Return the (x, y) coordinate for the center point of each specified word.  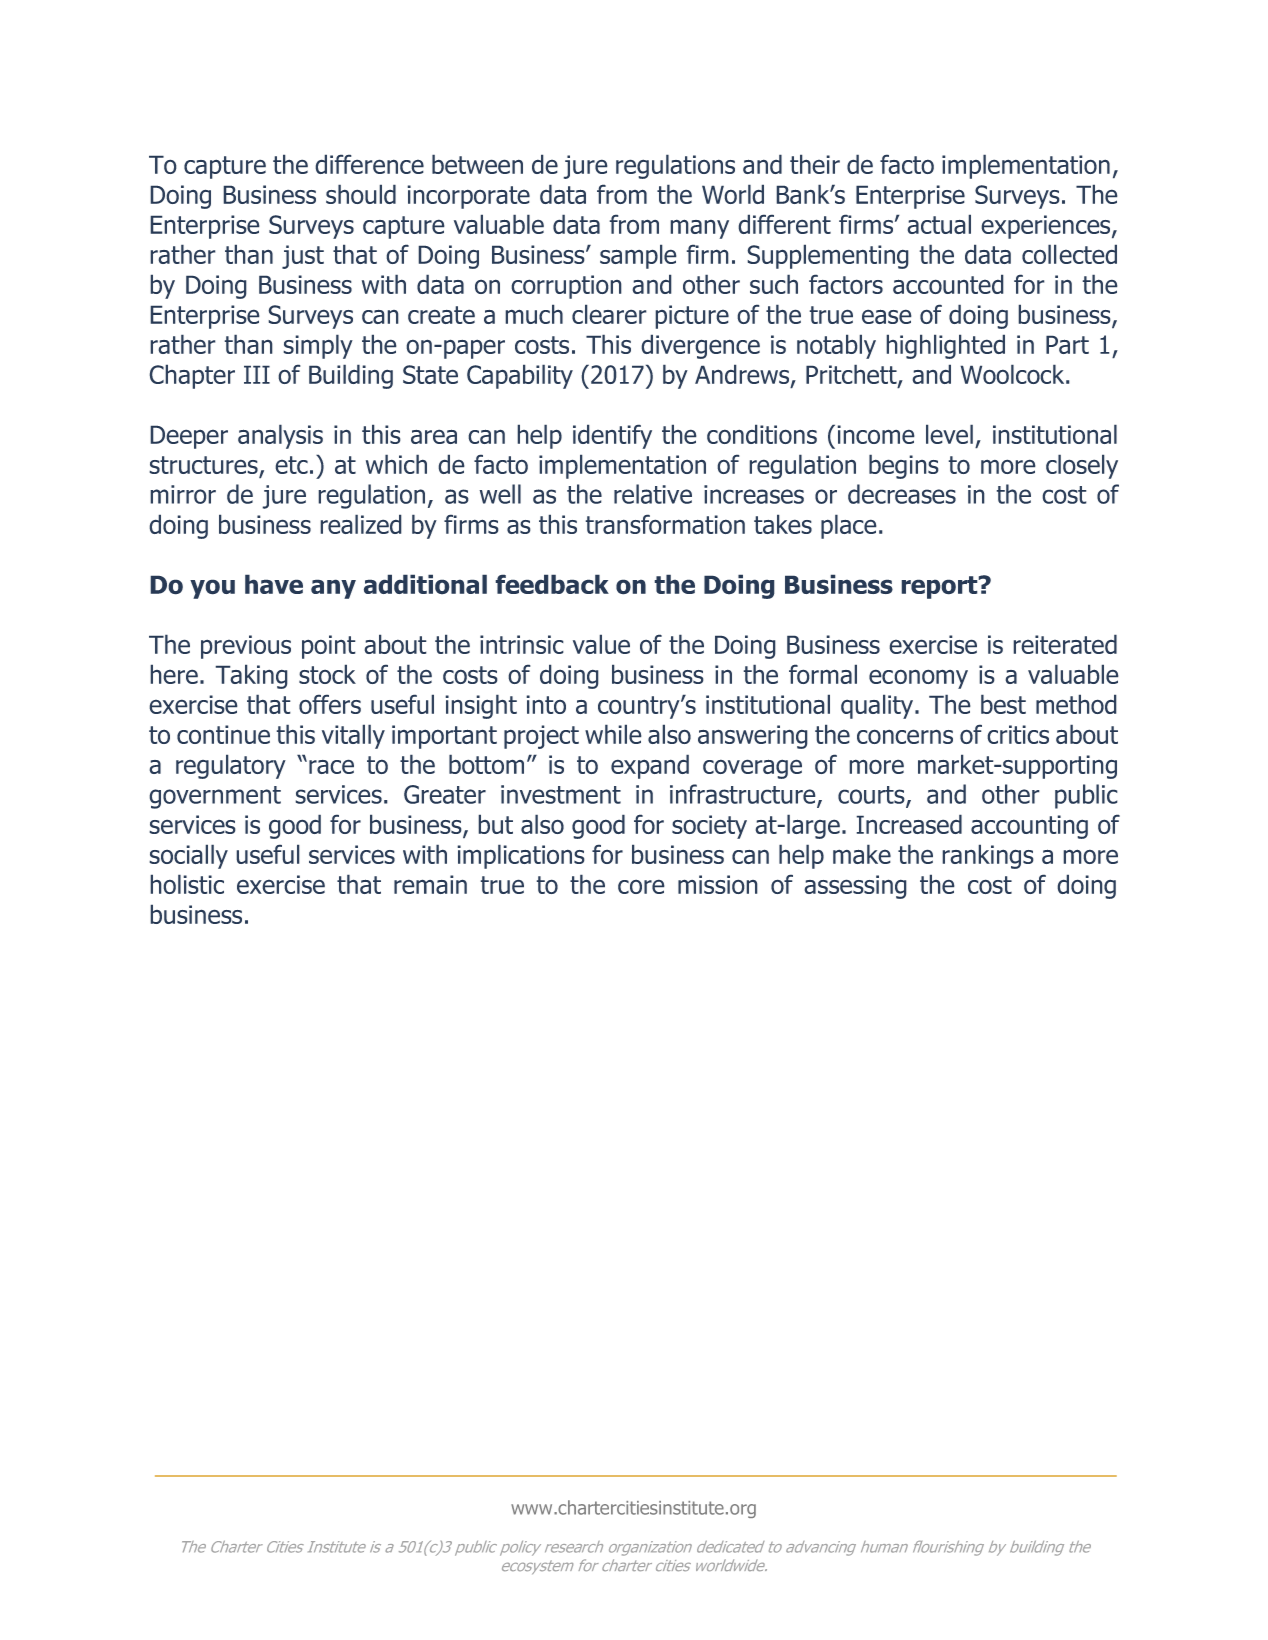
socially (188, 856)
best (1003, 704)
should (361, 194)
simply (318, 346)
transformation (665, 524)
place (849, 526)
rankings (988, 856)
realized (361, 524)
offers (330, 704)
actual (939, 224)
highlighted (945, 346)
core (641, 886)
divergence (700, 346)
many (699, 229)
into (546, 704)
